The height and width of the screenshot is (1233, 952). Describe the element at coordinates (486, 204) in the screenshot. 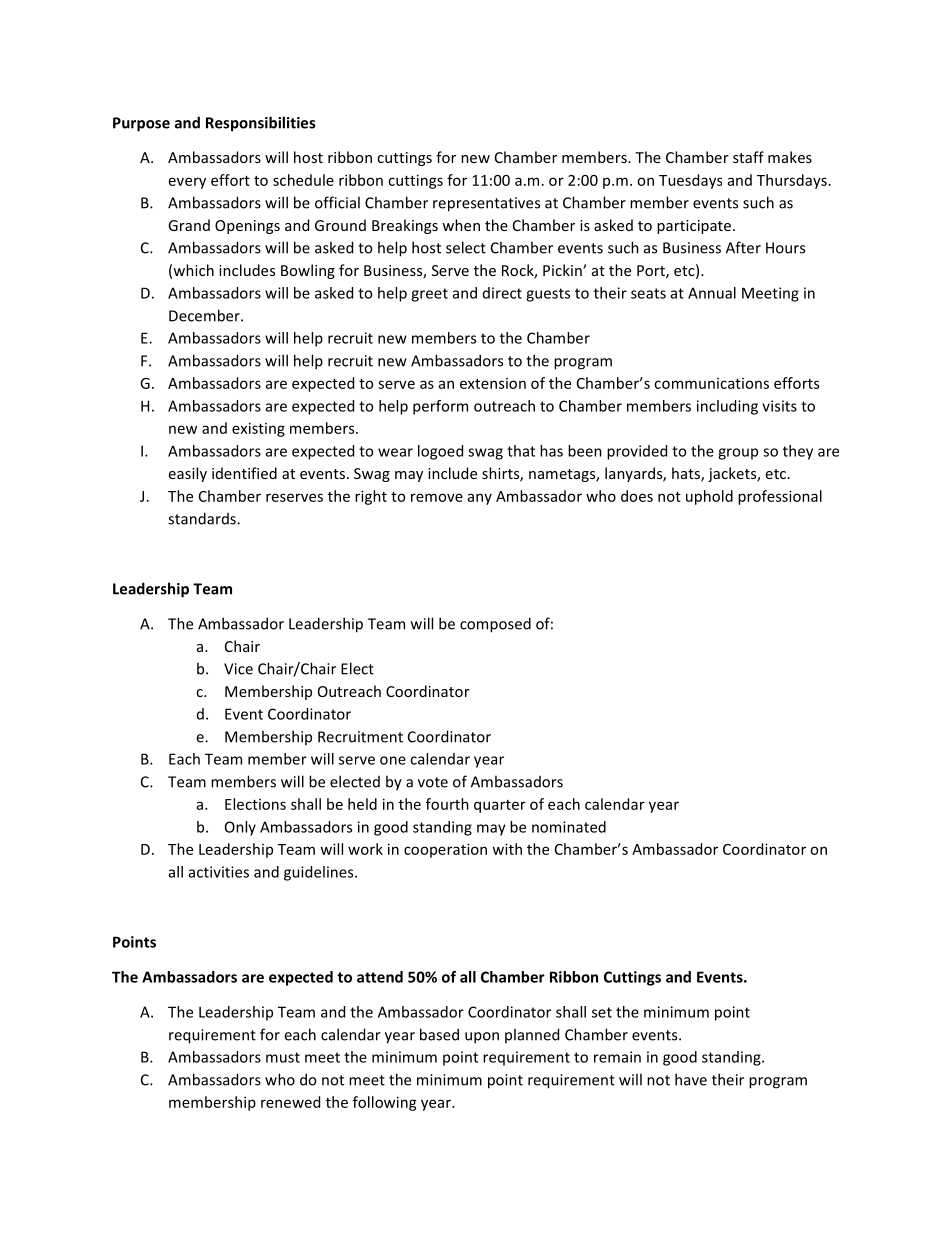

I see `representatives` at that location.
